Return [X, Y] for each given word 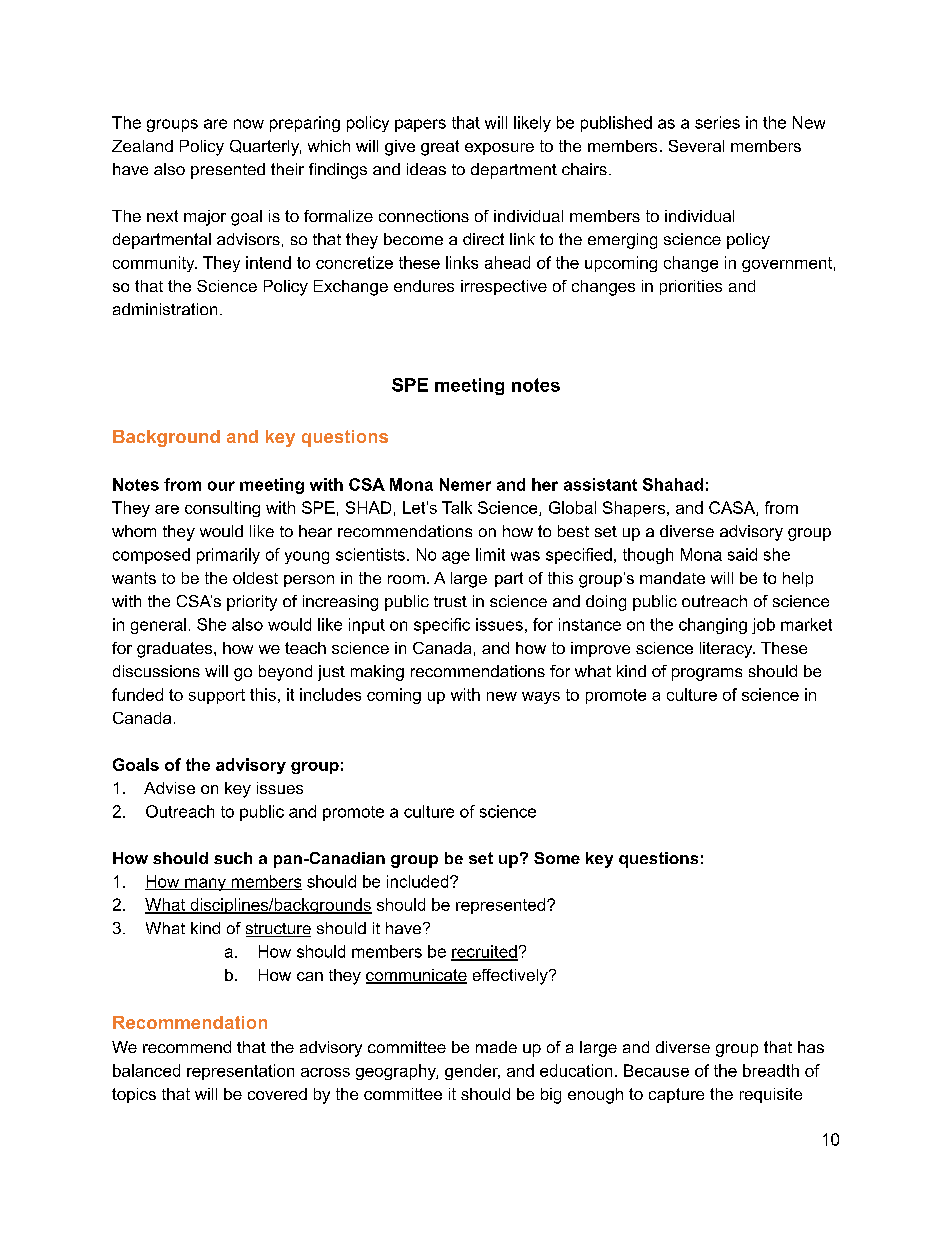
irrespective [504, 287]
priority [252, 603]
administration [165, 309]
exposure [499, 149]
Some [557, 858]
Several [696, 146]
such [233, 858]
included [419, 881]
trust [450, 601]
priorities [691, 287]
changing [713, 626]
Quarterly [265, 148]
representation [240, 1072]
